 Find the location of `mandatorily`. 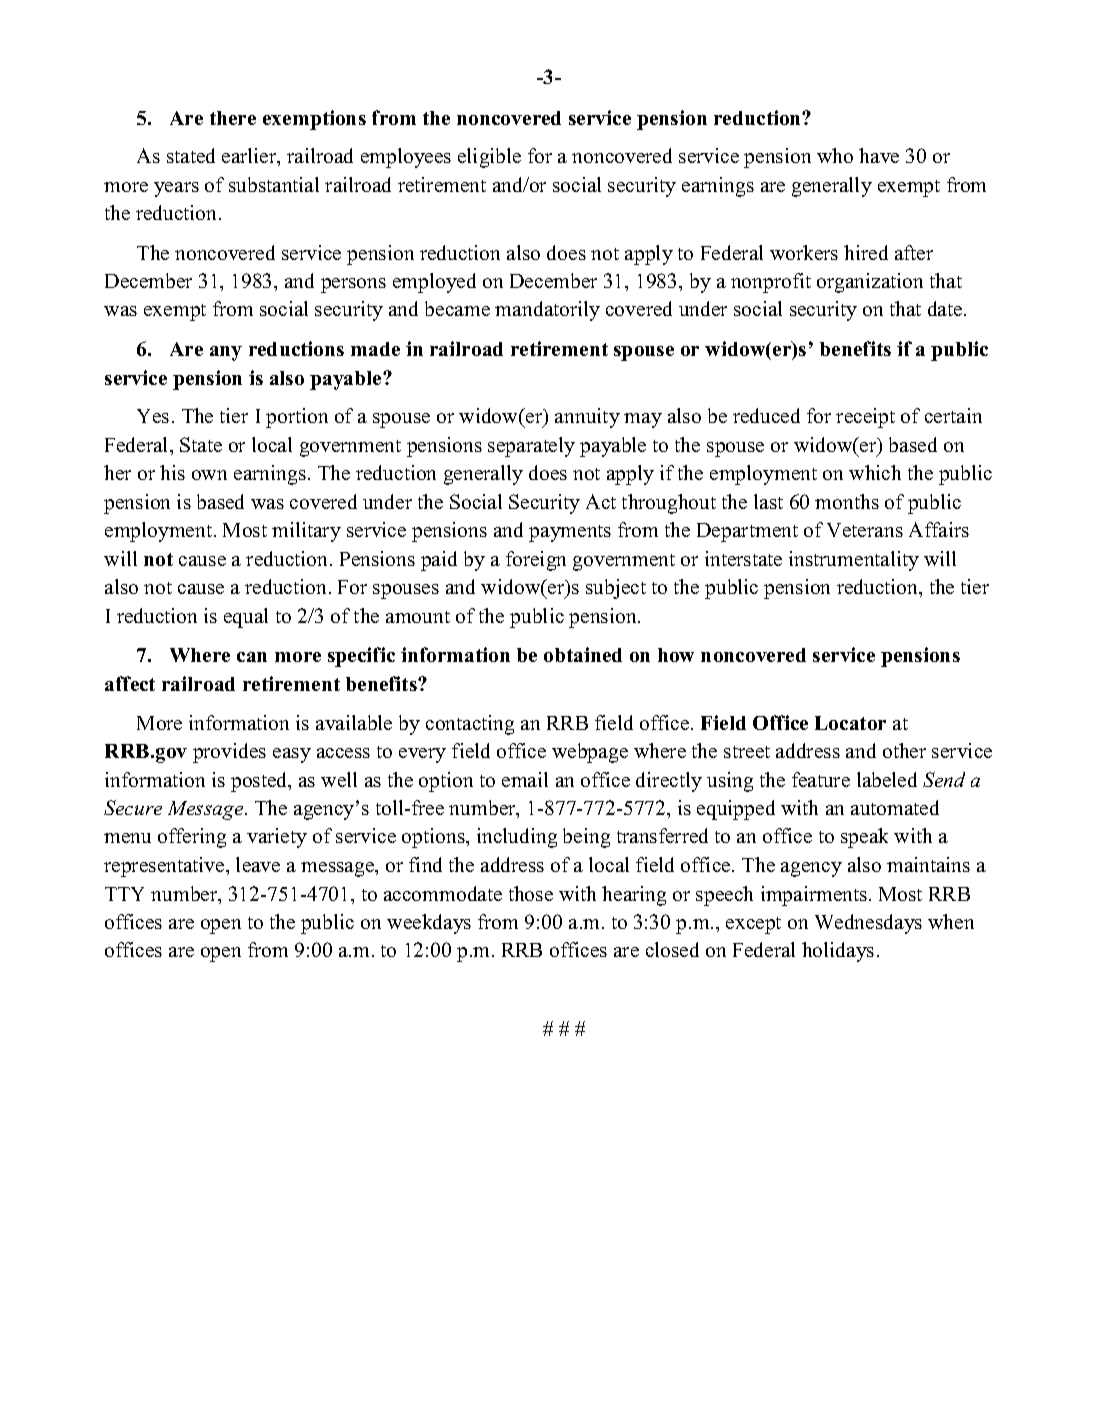

mandatorily is located at coordinates (547, 311).
